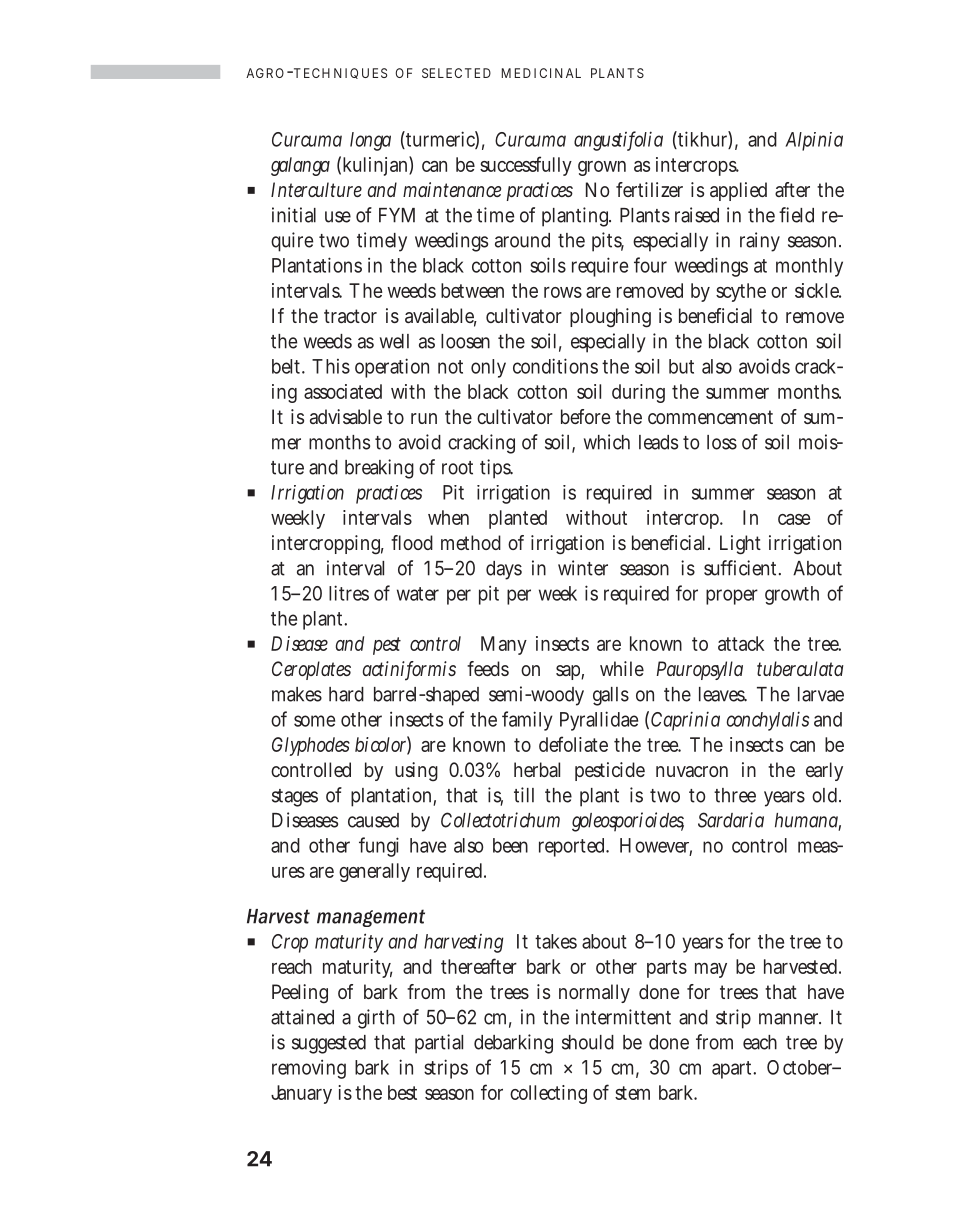  I want to click on suggested, so click(329, 1044).
